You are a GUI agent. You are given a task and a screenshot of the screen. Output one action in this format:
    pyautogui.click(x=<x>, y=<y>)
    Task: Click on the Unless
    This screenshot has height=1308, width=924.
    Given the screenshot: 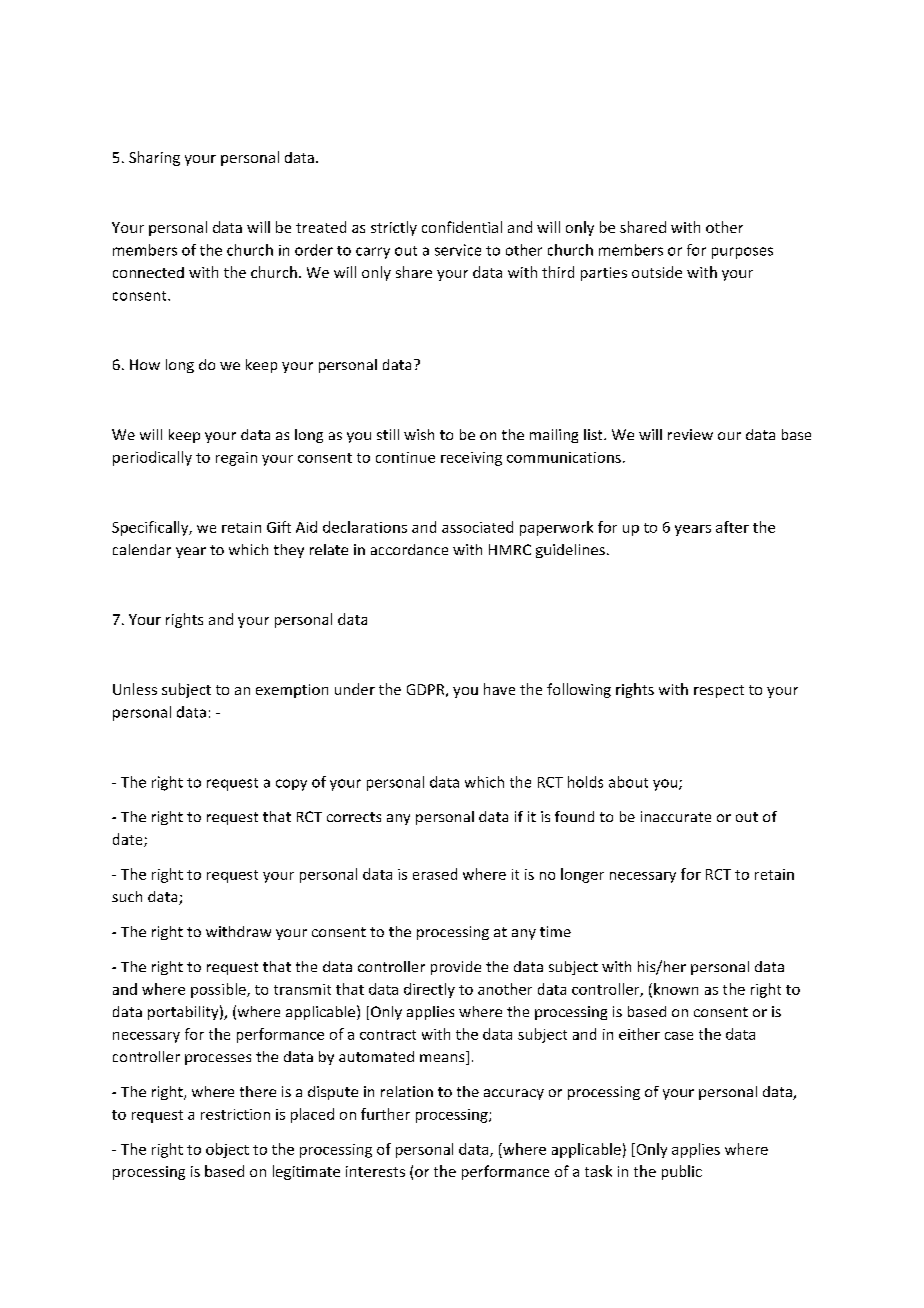 What is the action you would take?
    pyautogui.click(x=135, y=689)
